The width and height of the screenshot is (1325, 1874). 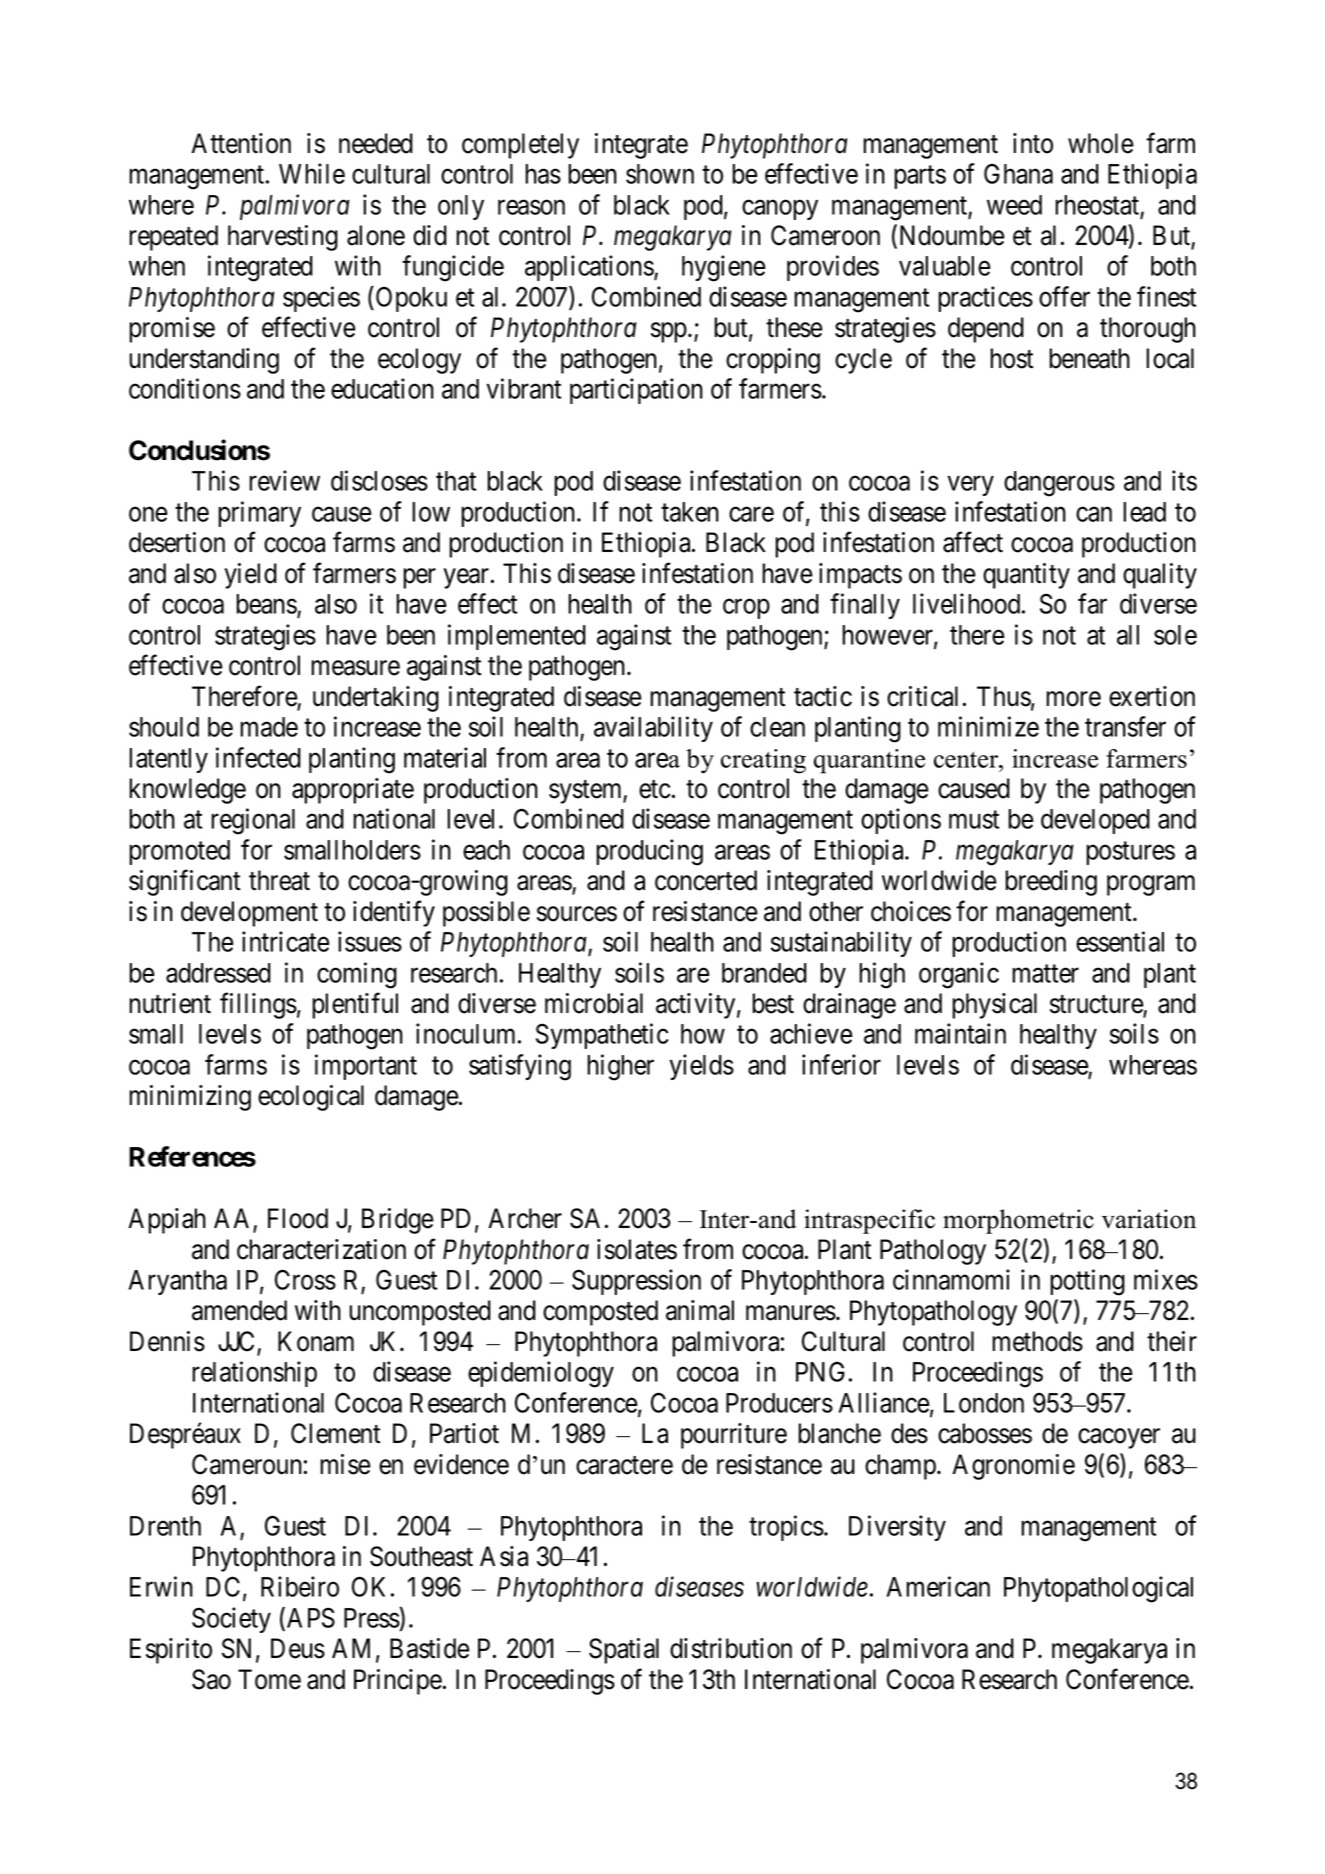 What do you see at coordinates (298, 1648) in the screenshot?
I see `Deus` at bounding box center [298, 1648].
